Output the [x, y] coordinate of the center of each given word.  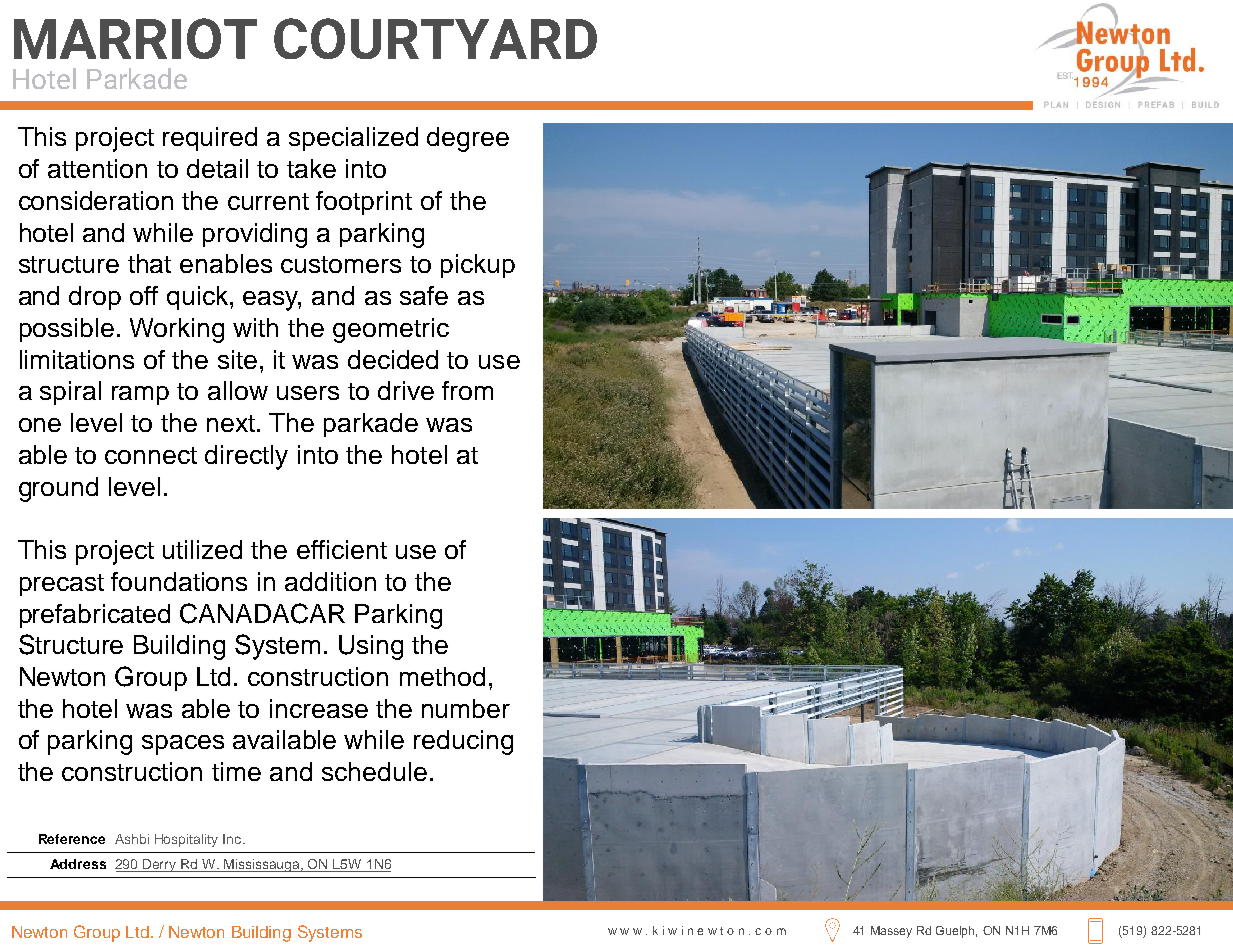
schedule [374, 771]
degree [468, 139]
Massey [891, 932]
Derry [160, 865]
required [210, 139]
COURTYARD [435, 38]
